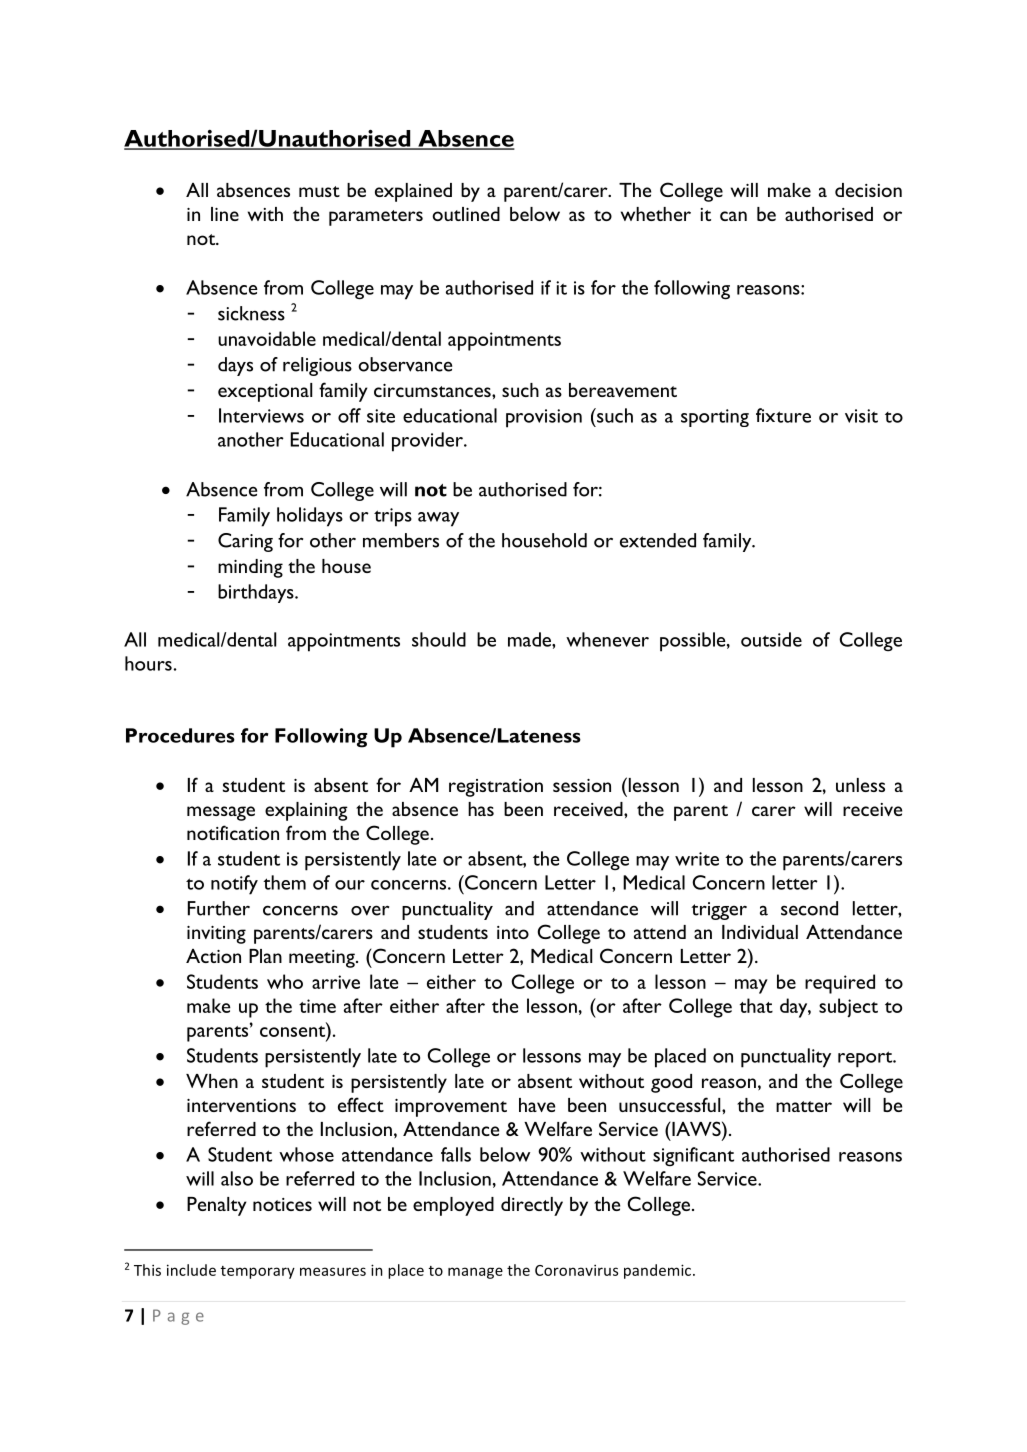 This page has width=1027, height=1452. Describe the element at coordinates (213, 956) in the page. I see `Action` at that location.
